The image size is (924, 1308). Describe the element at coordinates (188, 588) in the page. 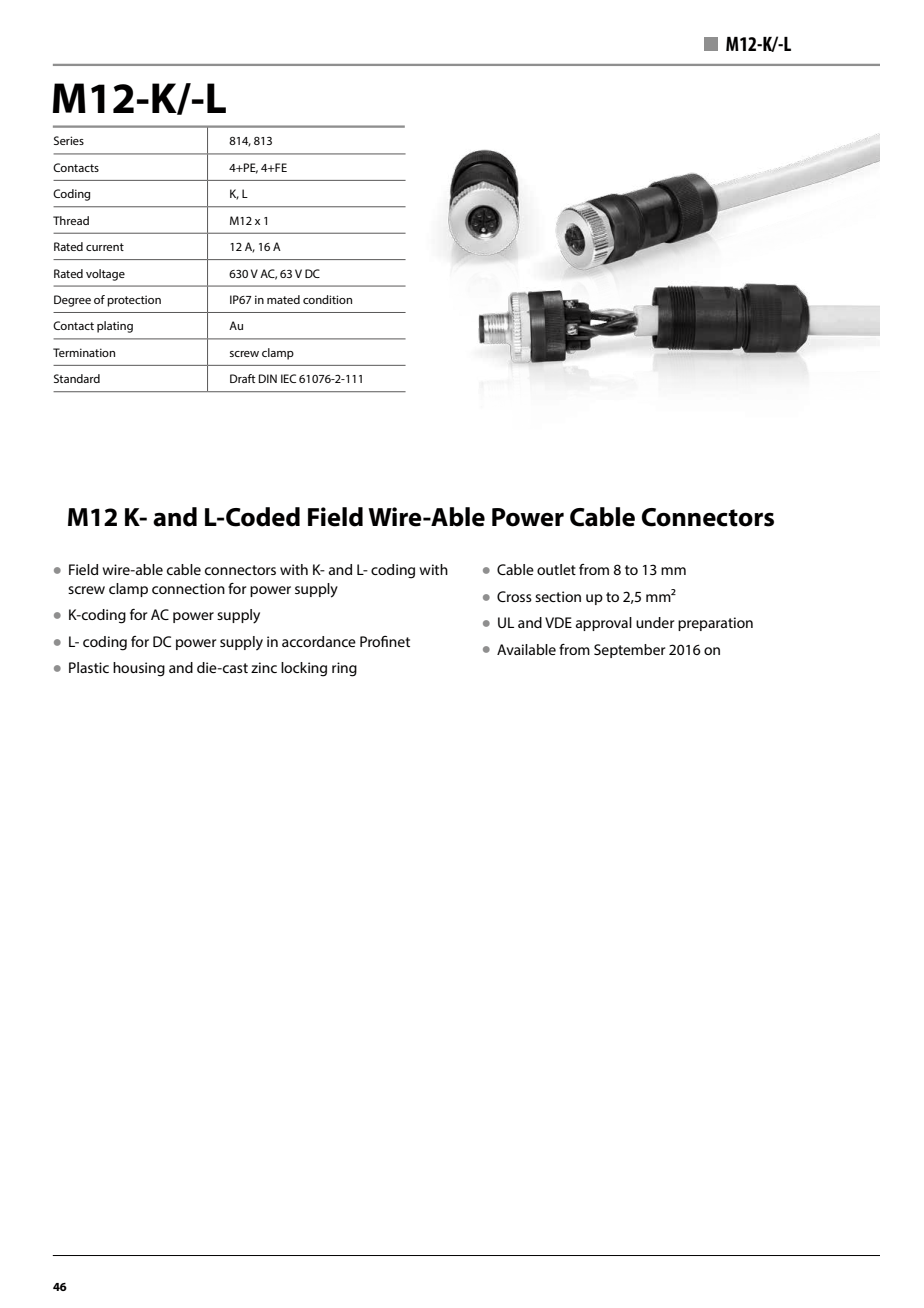

I see `connection` at that location.
